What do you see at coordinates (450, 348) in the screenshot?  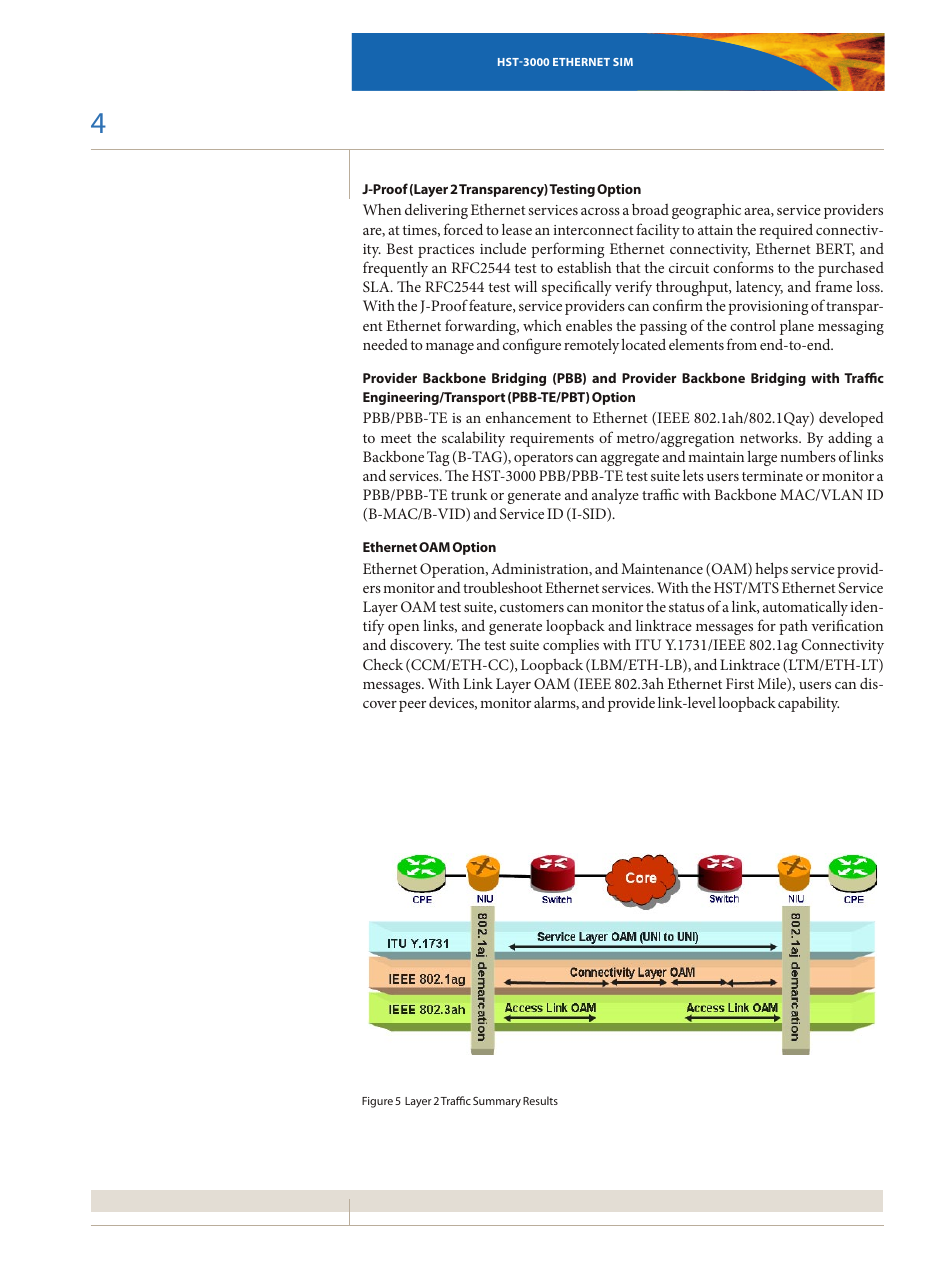 I see `manage` at bounding box center [450, 348].
